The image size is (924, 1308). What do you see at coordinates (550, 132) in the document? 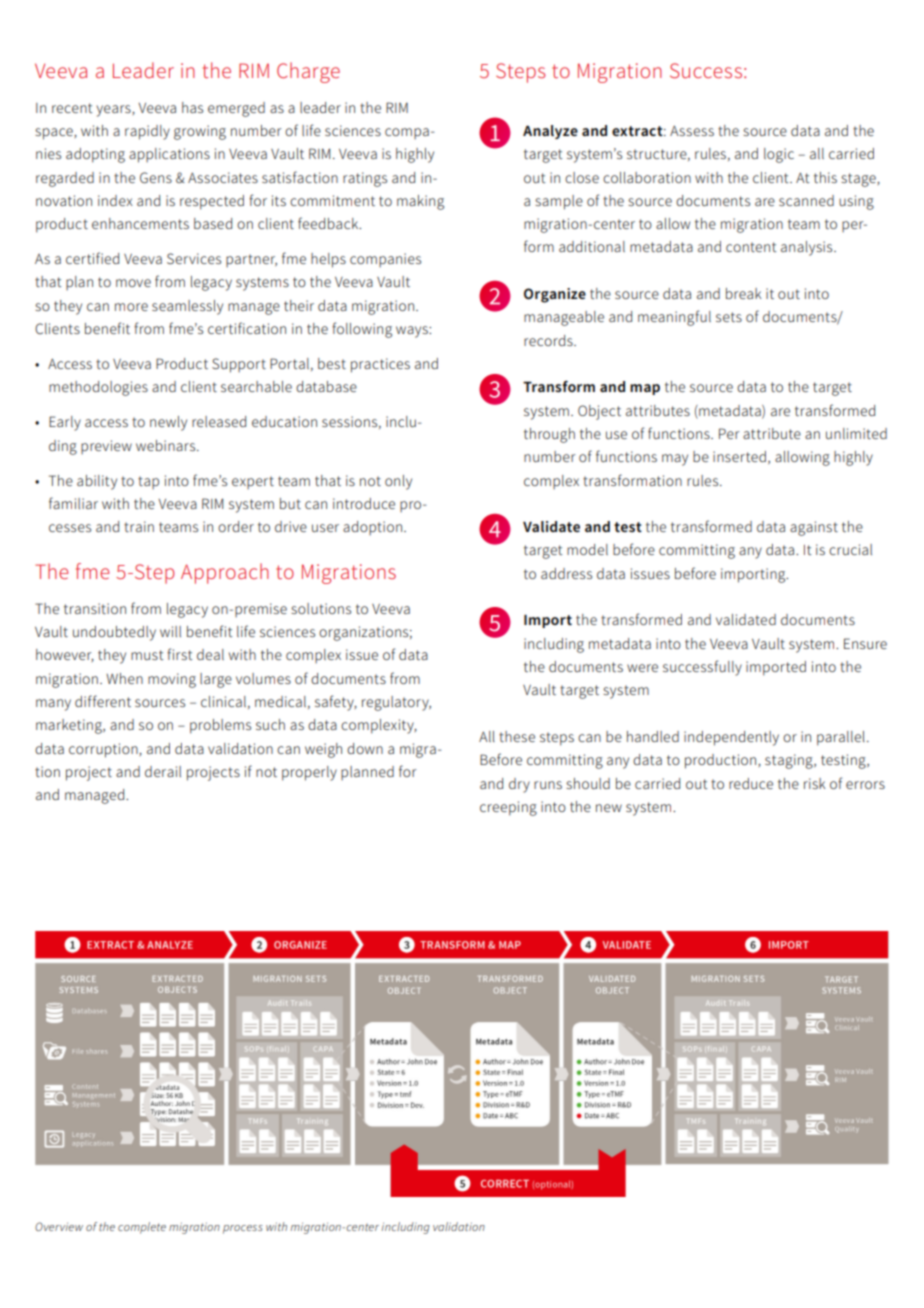
I see `Analyze` at bounding box center [550, 132].
